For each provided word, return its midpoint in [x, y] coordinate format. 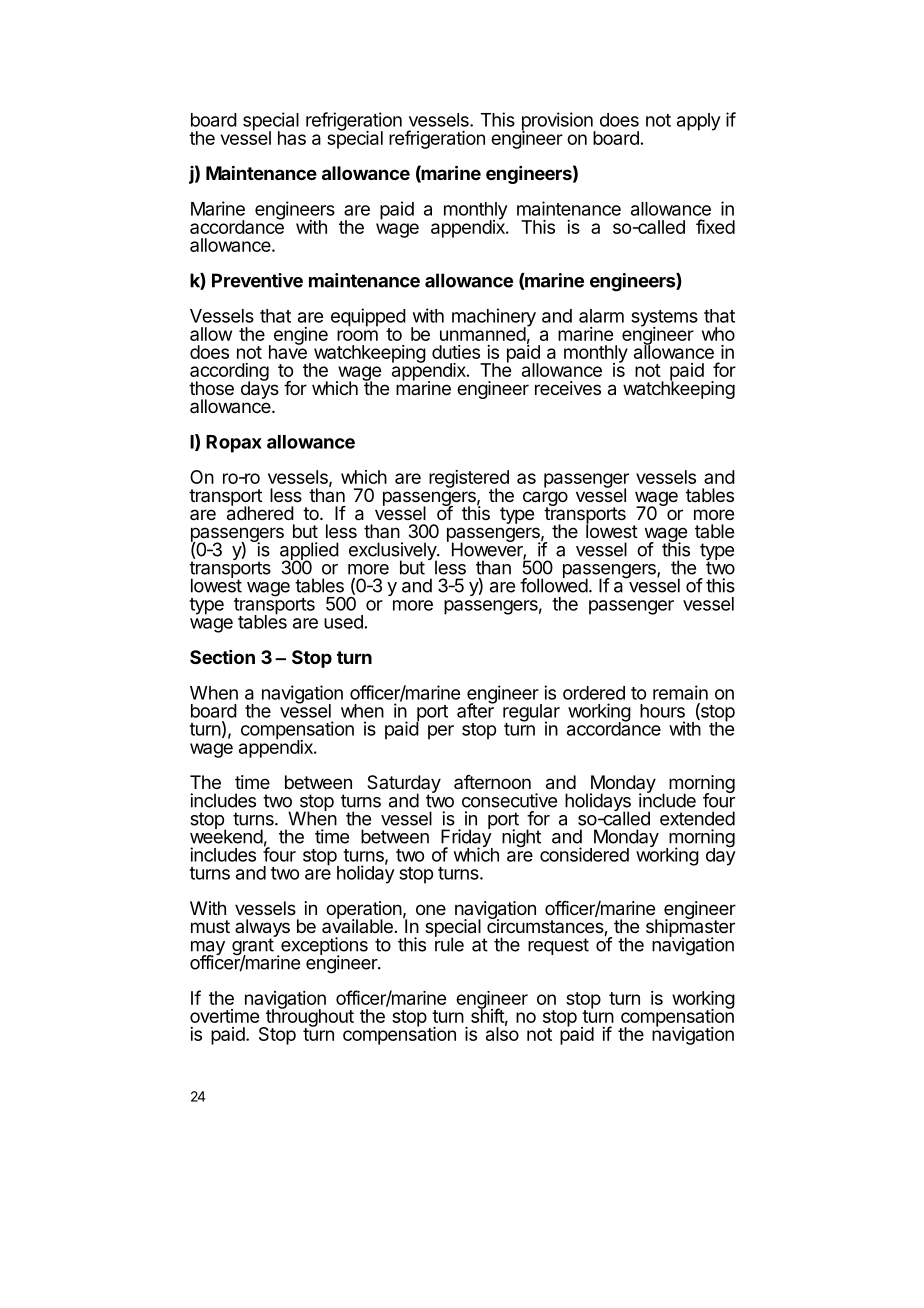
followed [554, 584]
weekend [226, 835]
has [292, 138]
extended [697, 818]
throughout [309, 1018]
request [558, 946]
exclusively [393, 552]
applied [309, 552]
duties [456, 352]
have [288, 351]
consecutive [509, 800]
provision [558, 122]
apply [699, 122]
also [502, 1033]
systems [664, 319]
